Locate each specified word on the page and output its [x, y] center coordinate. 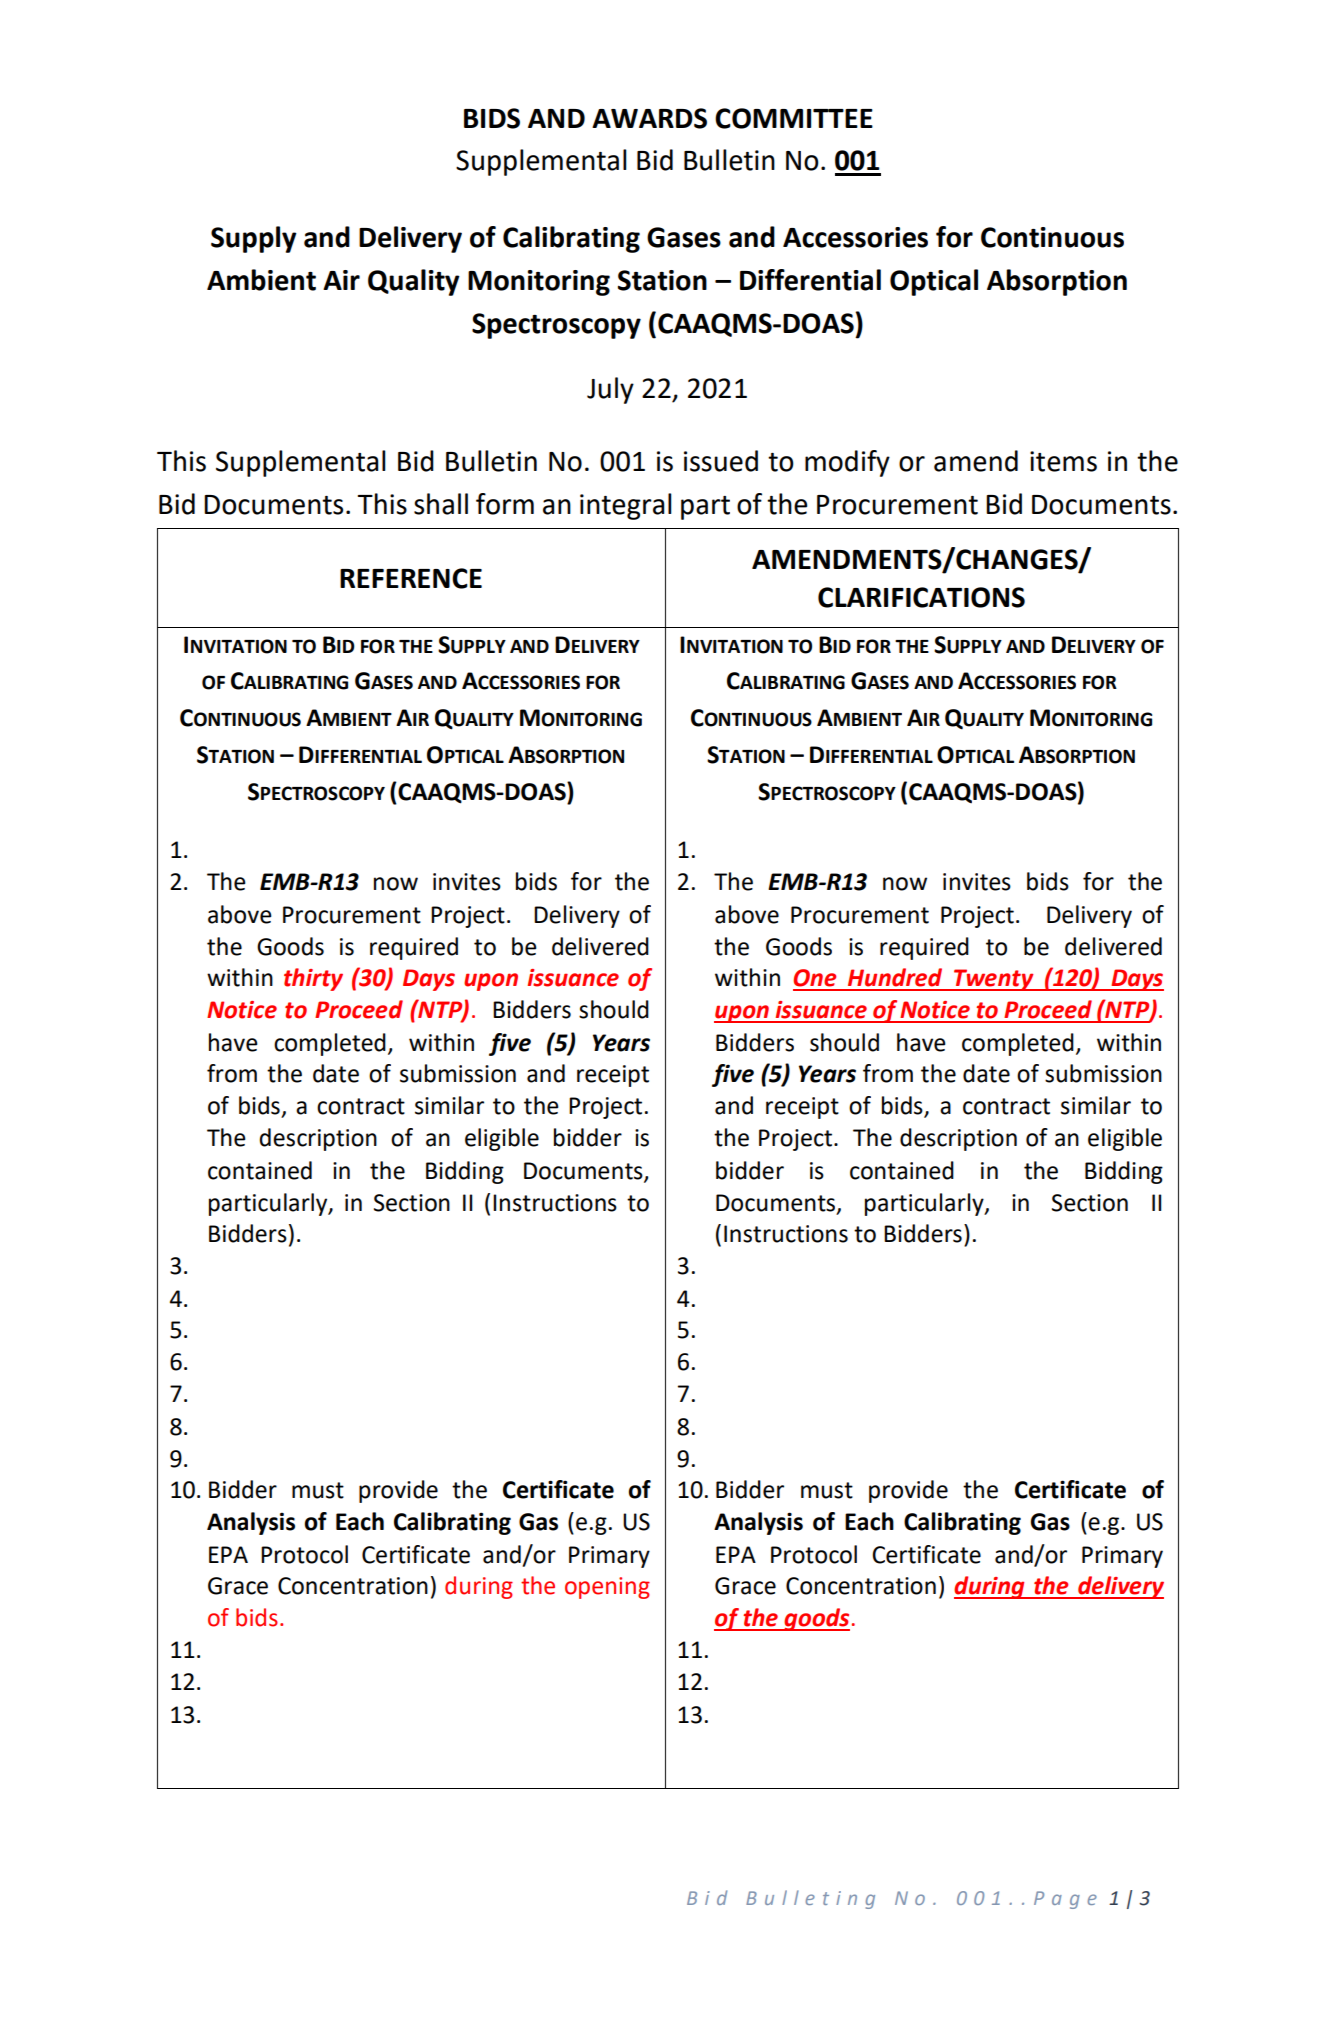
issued [721, 461]
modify [847, 463]
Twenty [994, 980]
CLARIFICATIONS [921, 597]
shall [441, 504]
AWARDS [649, 118]
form [505, 504]
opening [607, 1588]
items [1063, 461]
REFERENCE [411, 578]
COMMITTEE [794, 118]
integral [626, 506]
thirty [313, 979]
